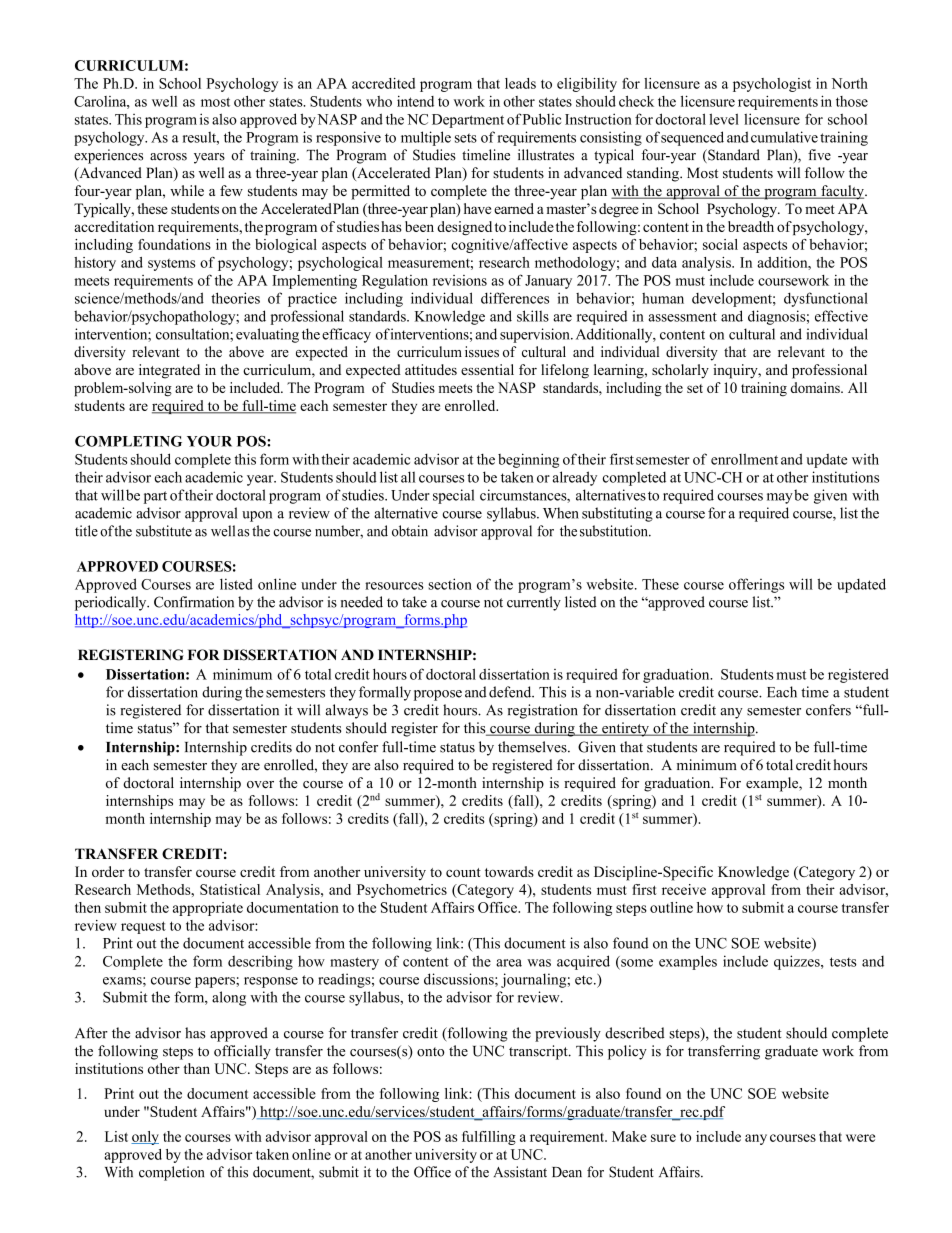  Describe the element at coordinates (208, 909) in the image. I see `appropriate` at that location.
